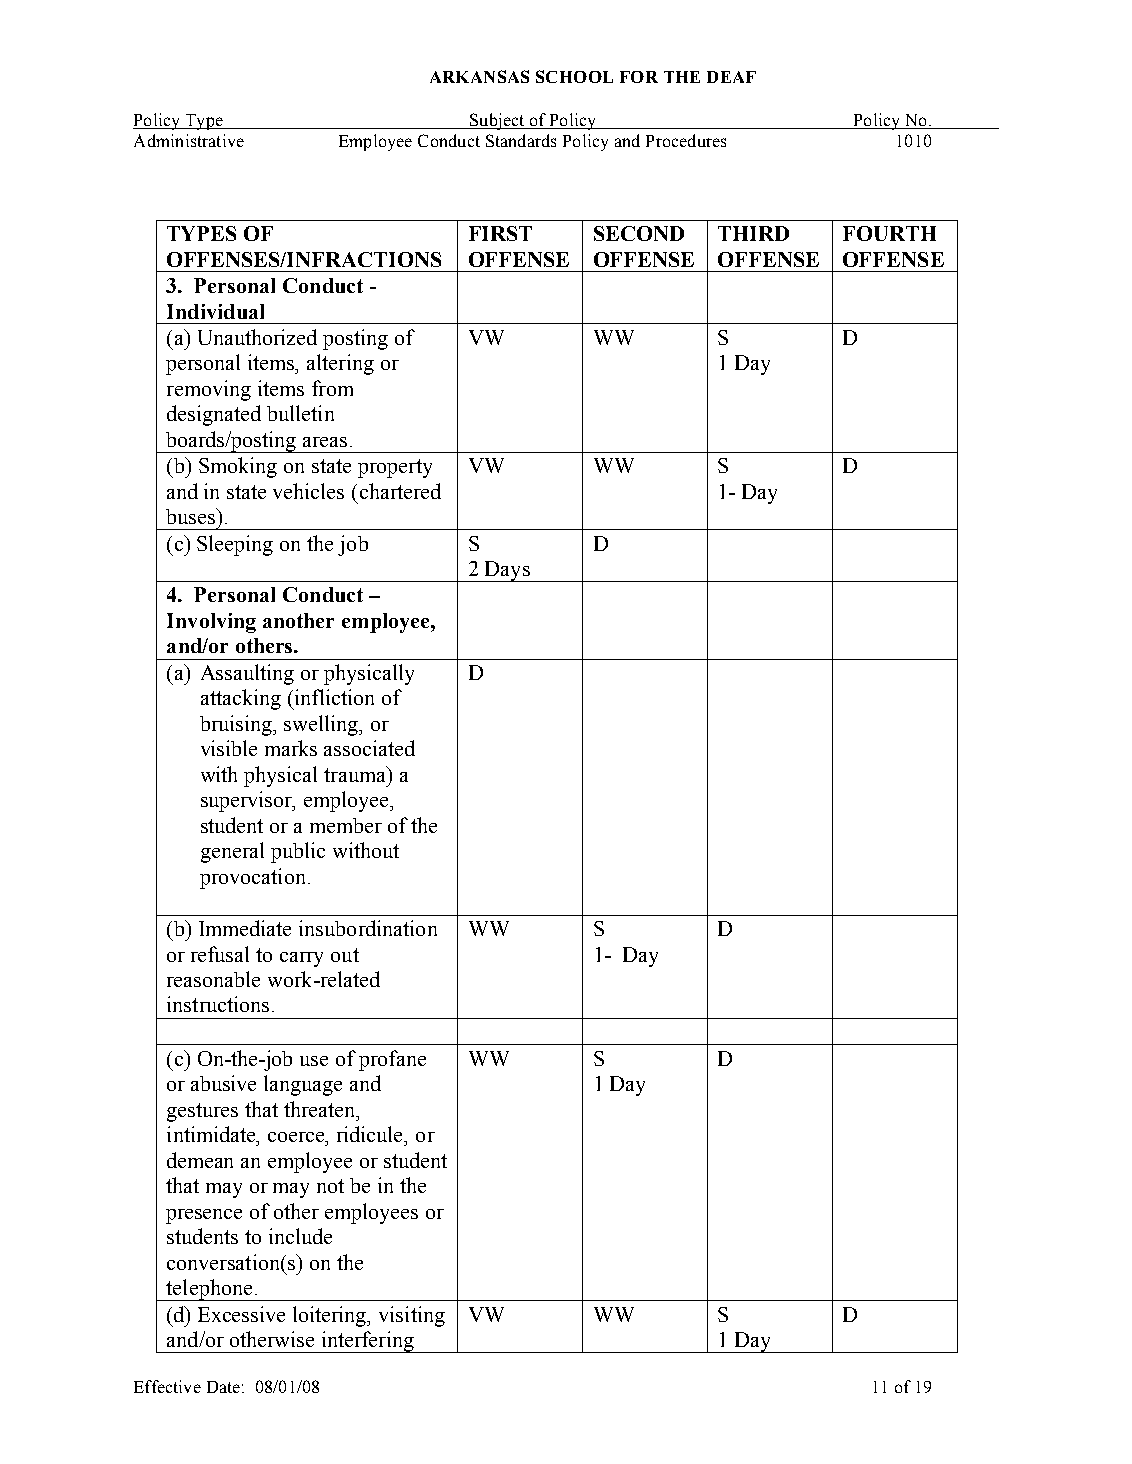  I want to click on Excessive, so click(241, 1314).
